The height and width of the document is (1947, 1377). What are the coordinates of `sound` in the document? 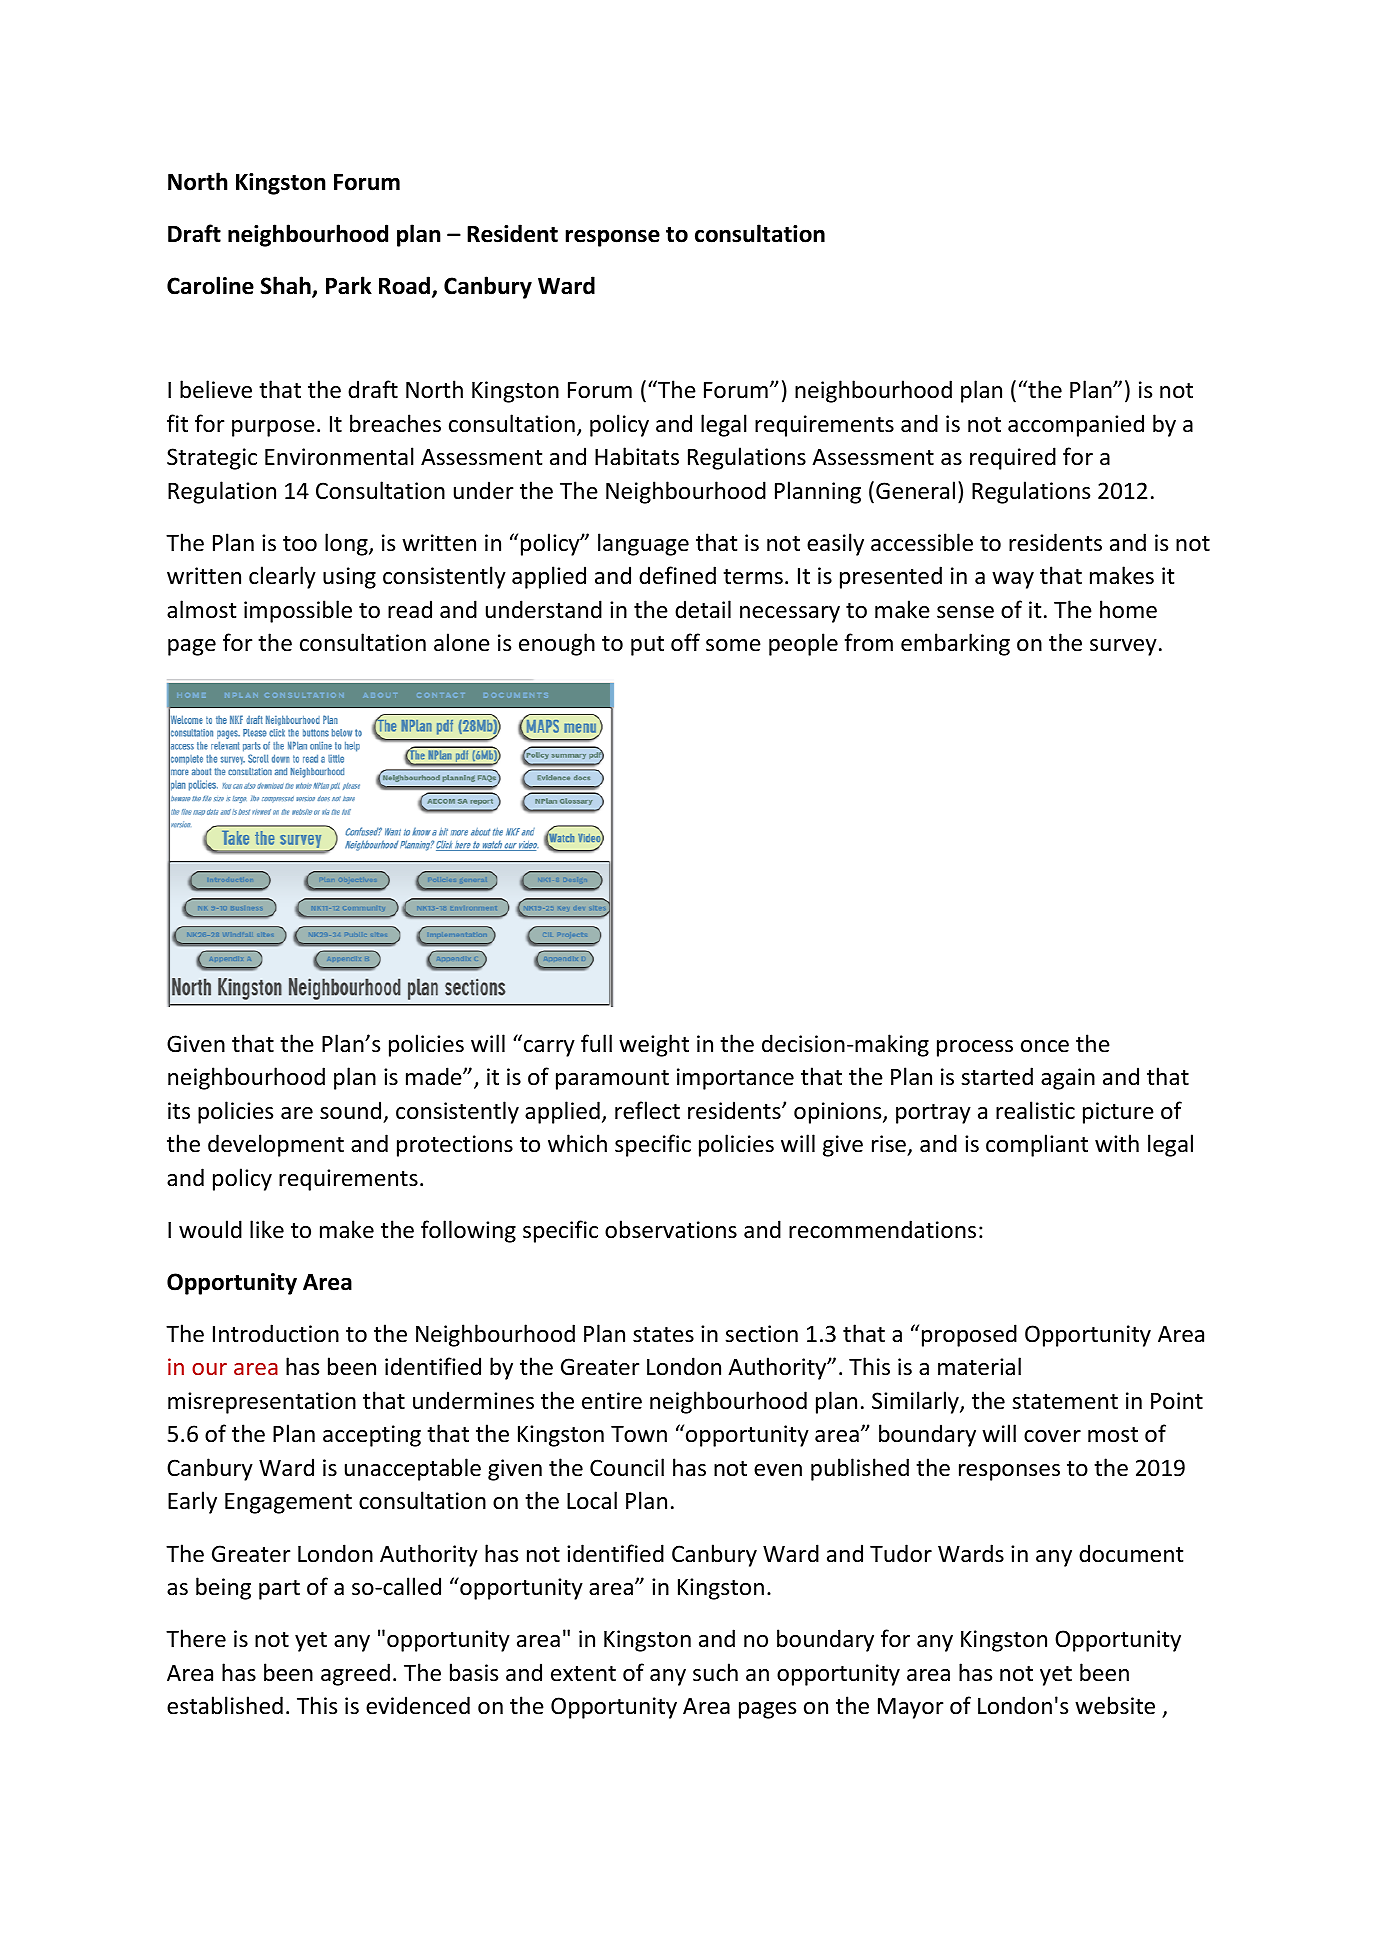 It's located at (350, 1110).
